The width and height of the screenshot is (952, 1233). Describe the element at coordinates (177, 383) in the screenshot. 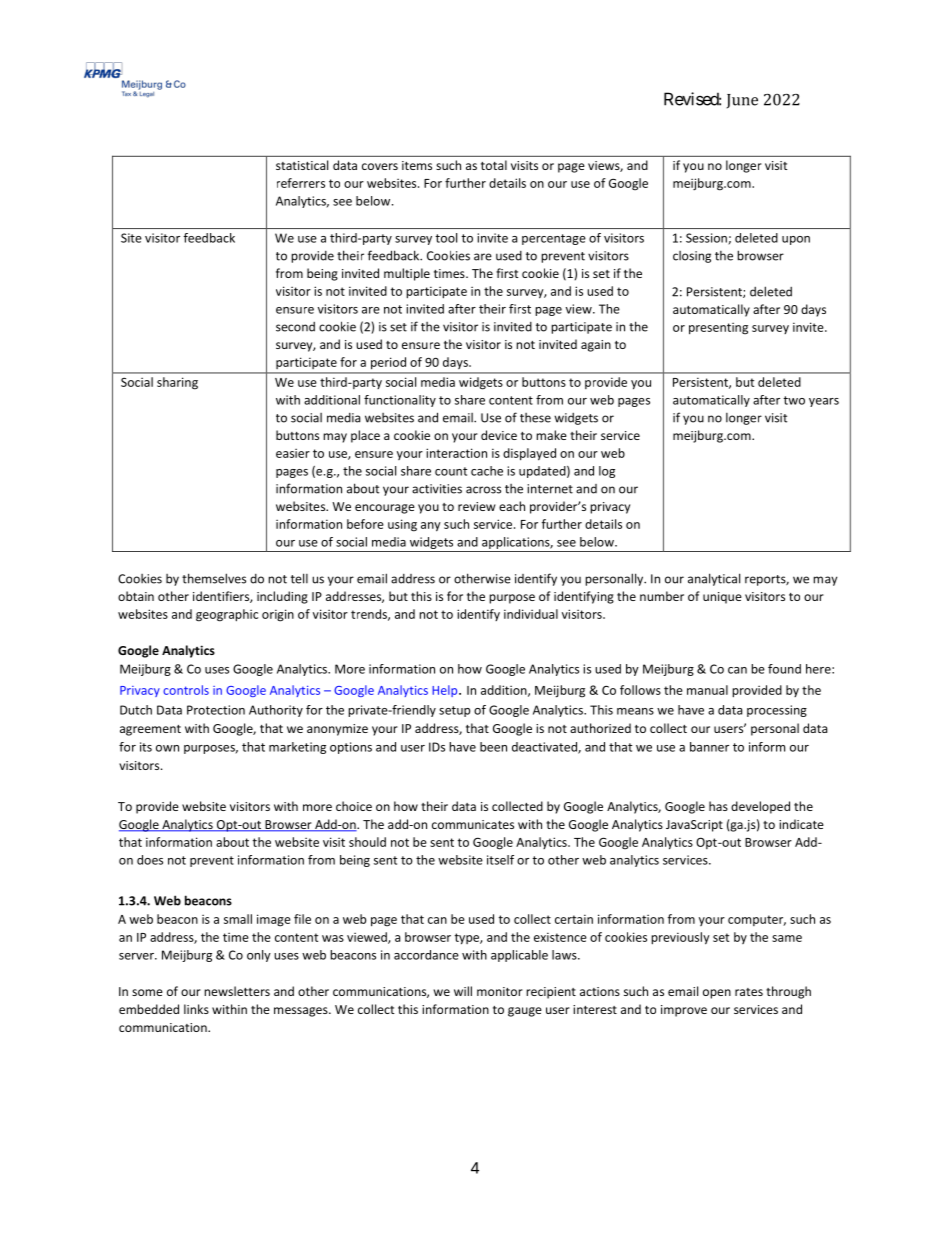

I see `sharing` at that location.
